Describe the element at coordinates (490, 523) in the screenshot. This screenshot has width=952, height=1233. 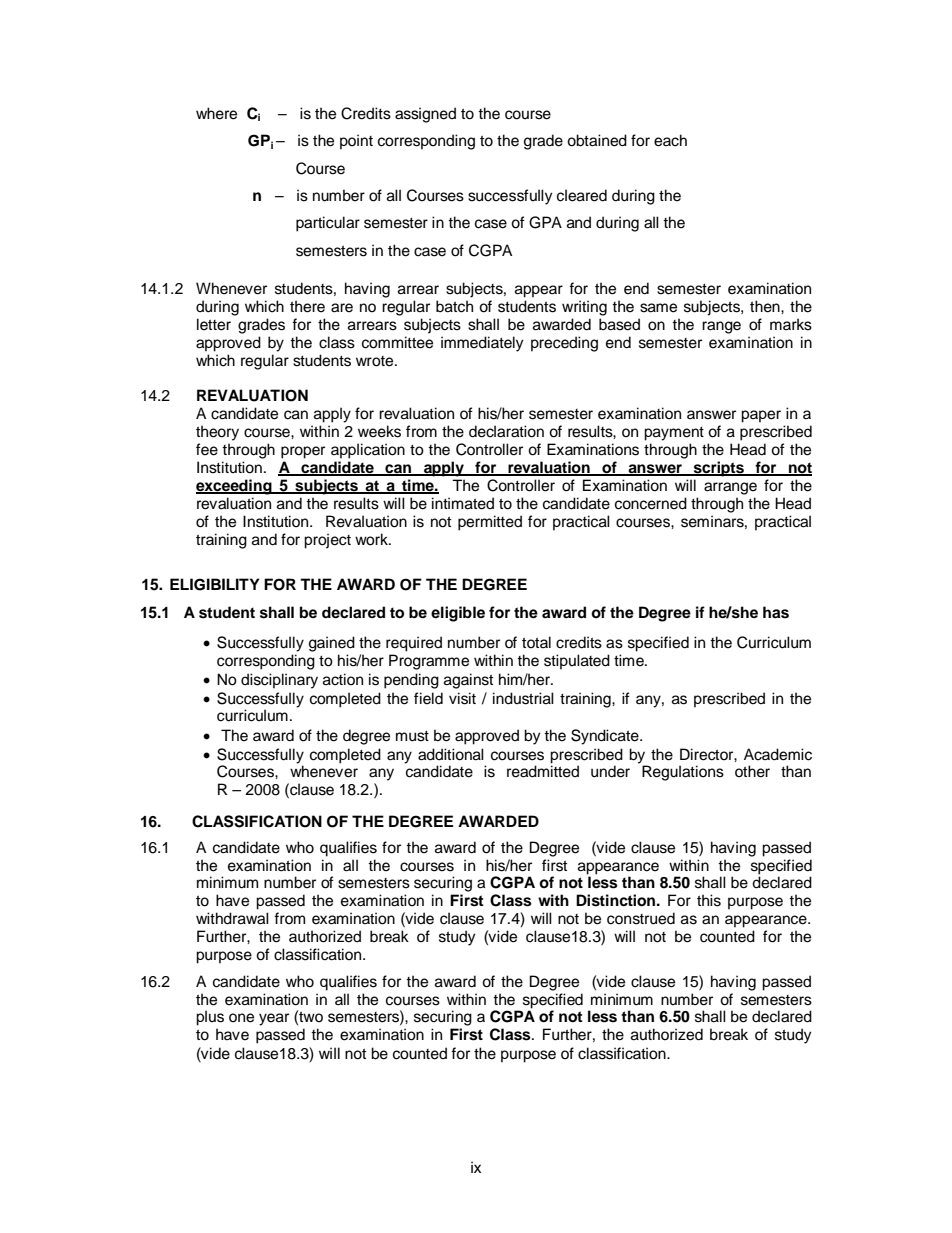
I see `permitted` at that location.
